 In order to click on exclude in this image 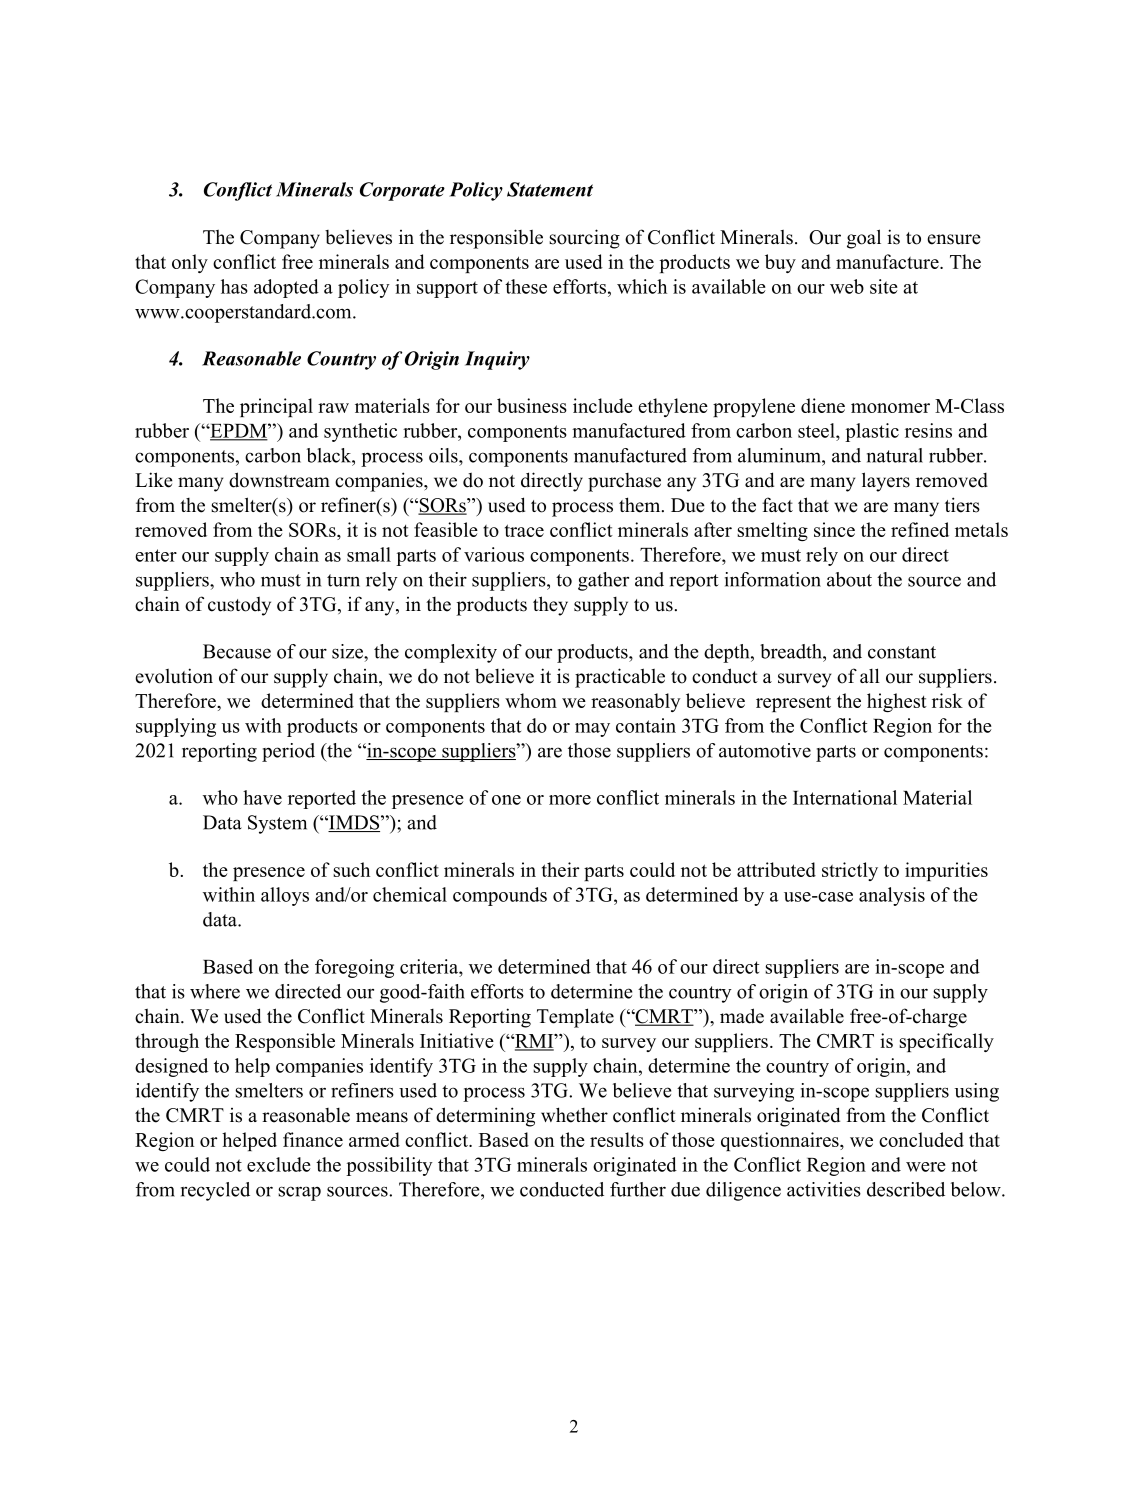, I will do `click(279, 1164)`.
